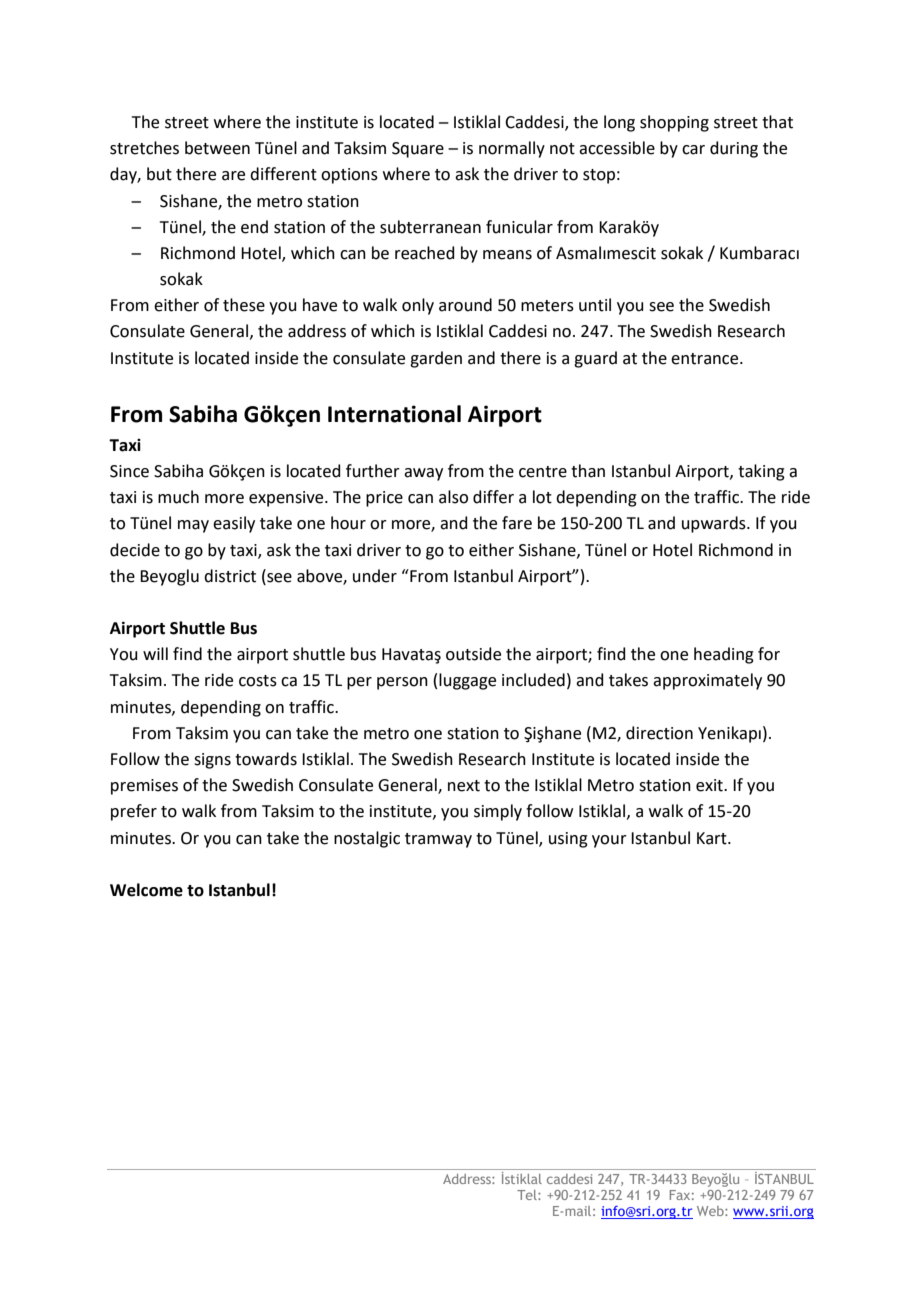  What do you see at coordinates (178, 497) in the document?
I see `much` at bounding box center [178, 497].
